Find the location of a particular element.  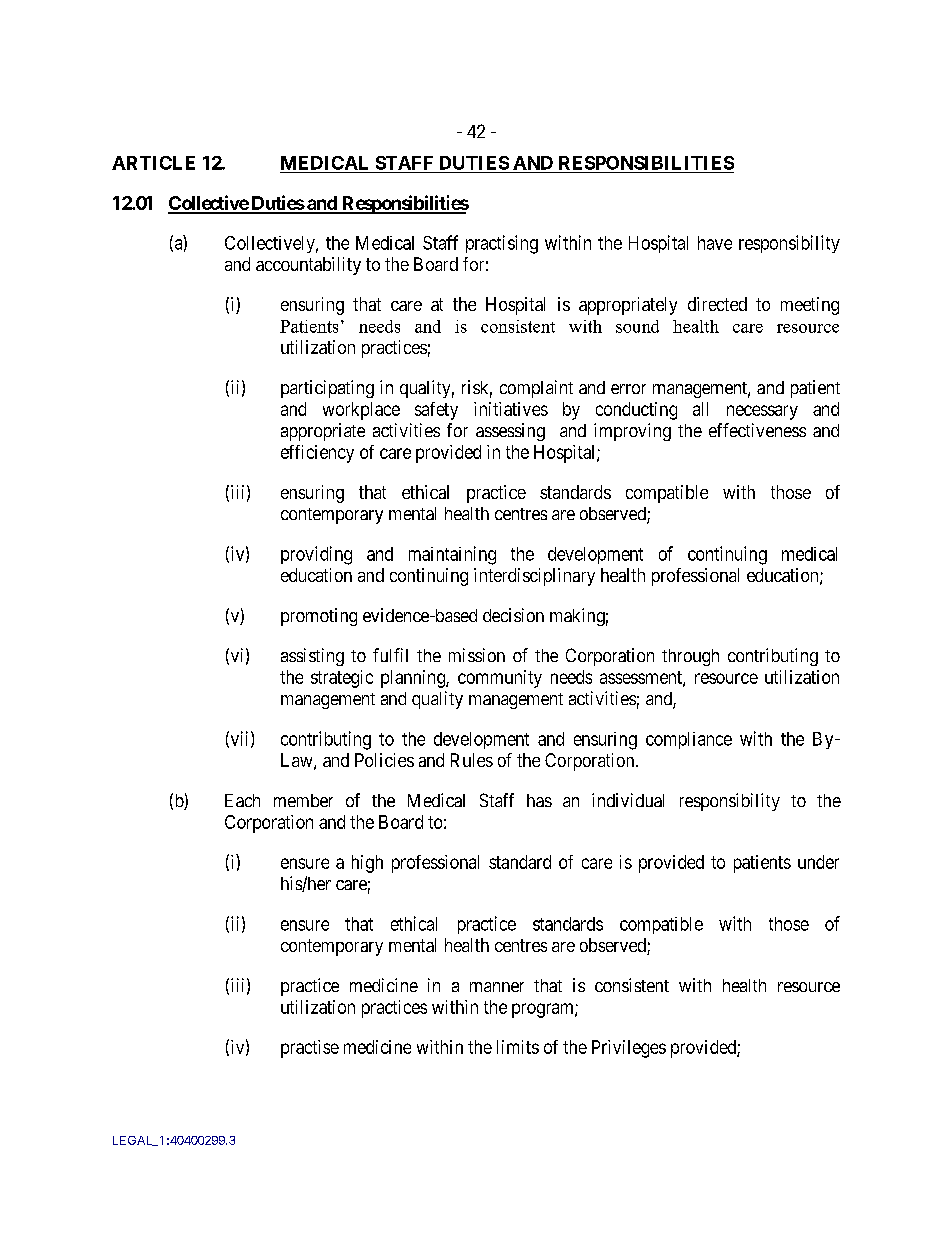

practising is located at coordinates (502, 244).
